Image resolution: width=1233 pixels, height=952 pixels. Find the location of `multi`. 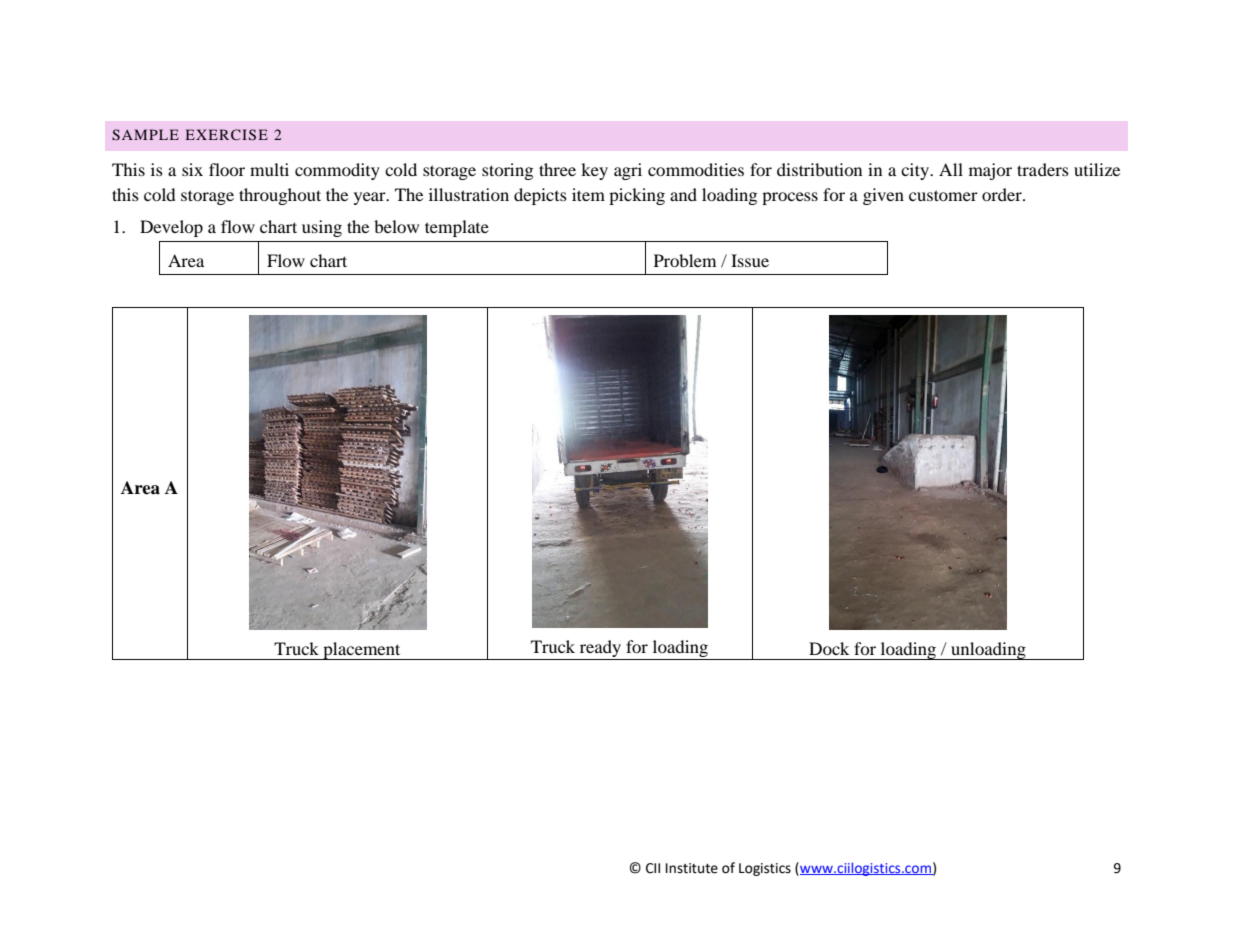

multi is located at coordinates (269, 169).
